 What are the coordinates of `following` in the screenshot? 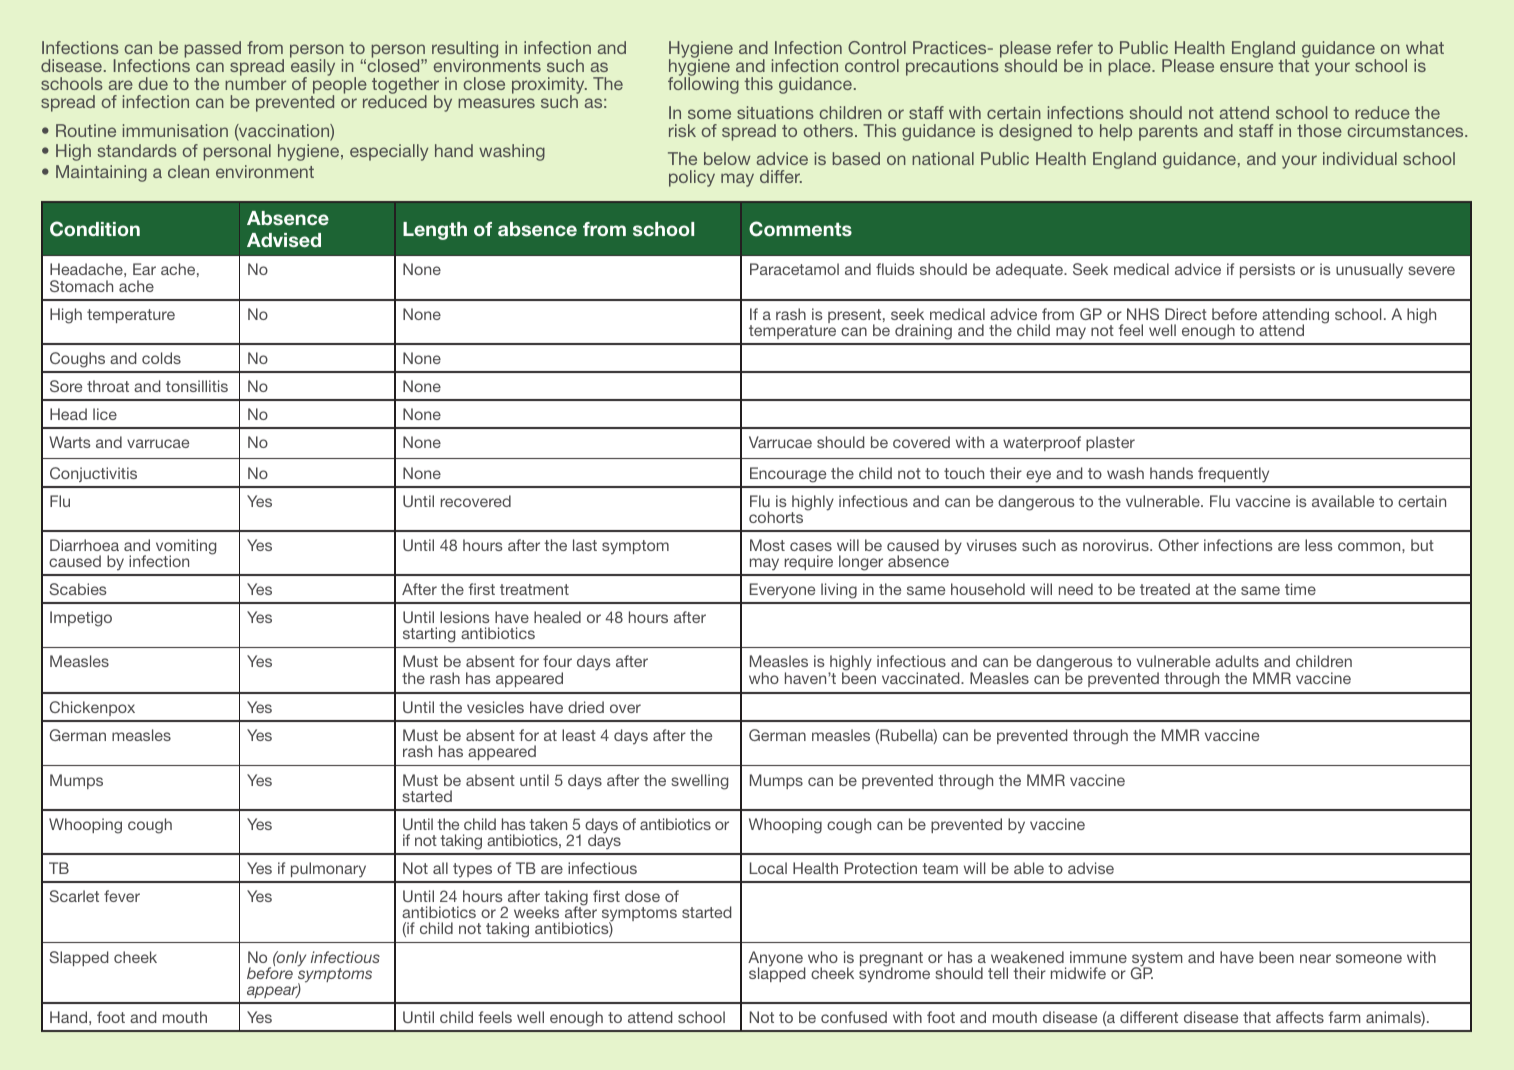 It's located at (703, 84).
